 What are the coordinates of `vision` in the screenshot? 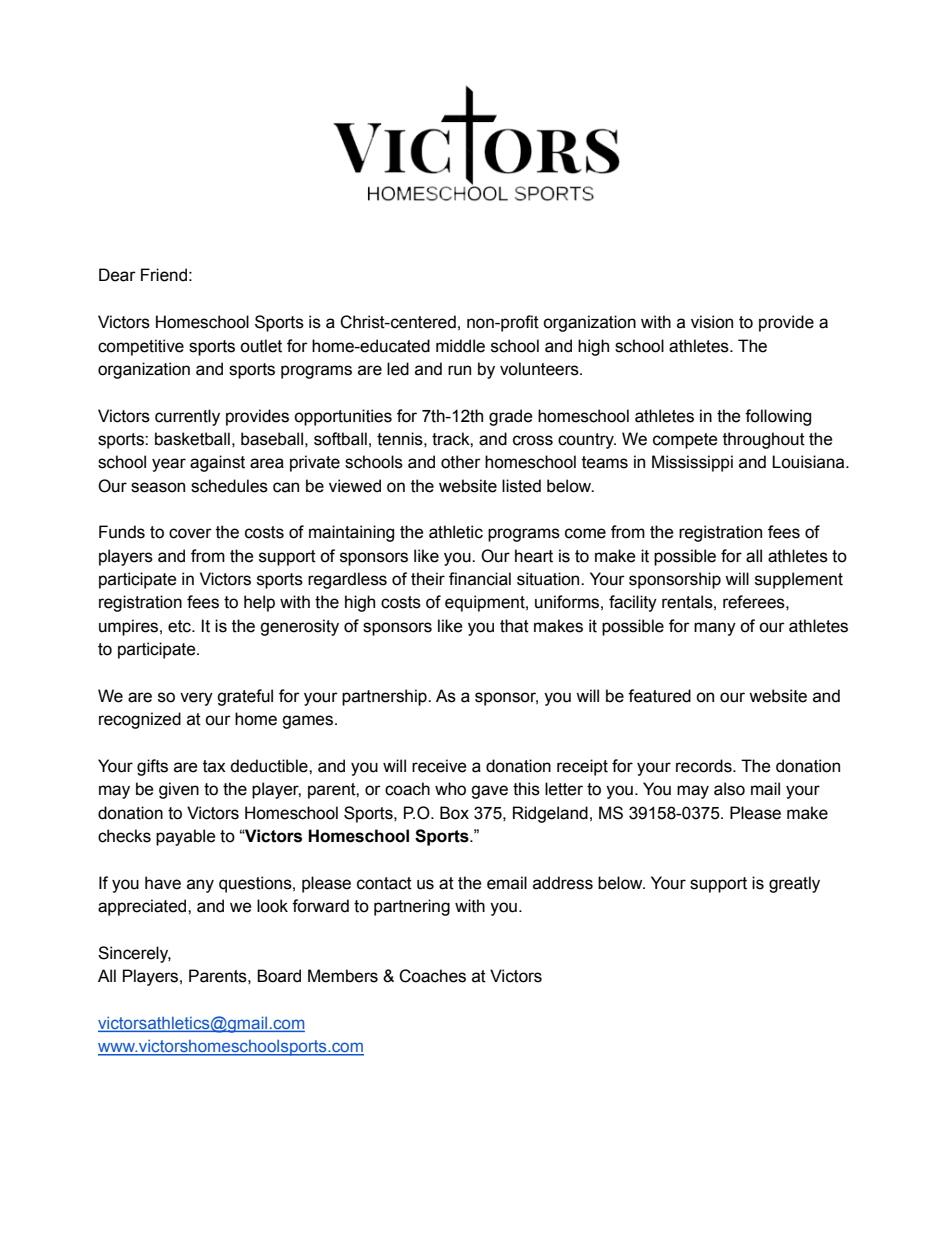 It's located at (712, 322).
